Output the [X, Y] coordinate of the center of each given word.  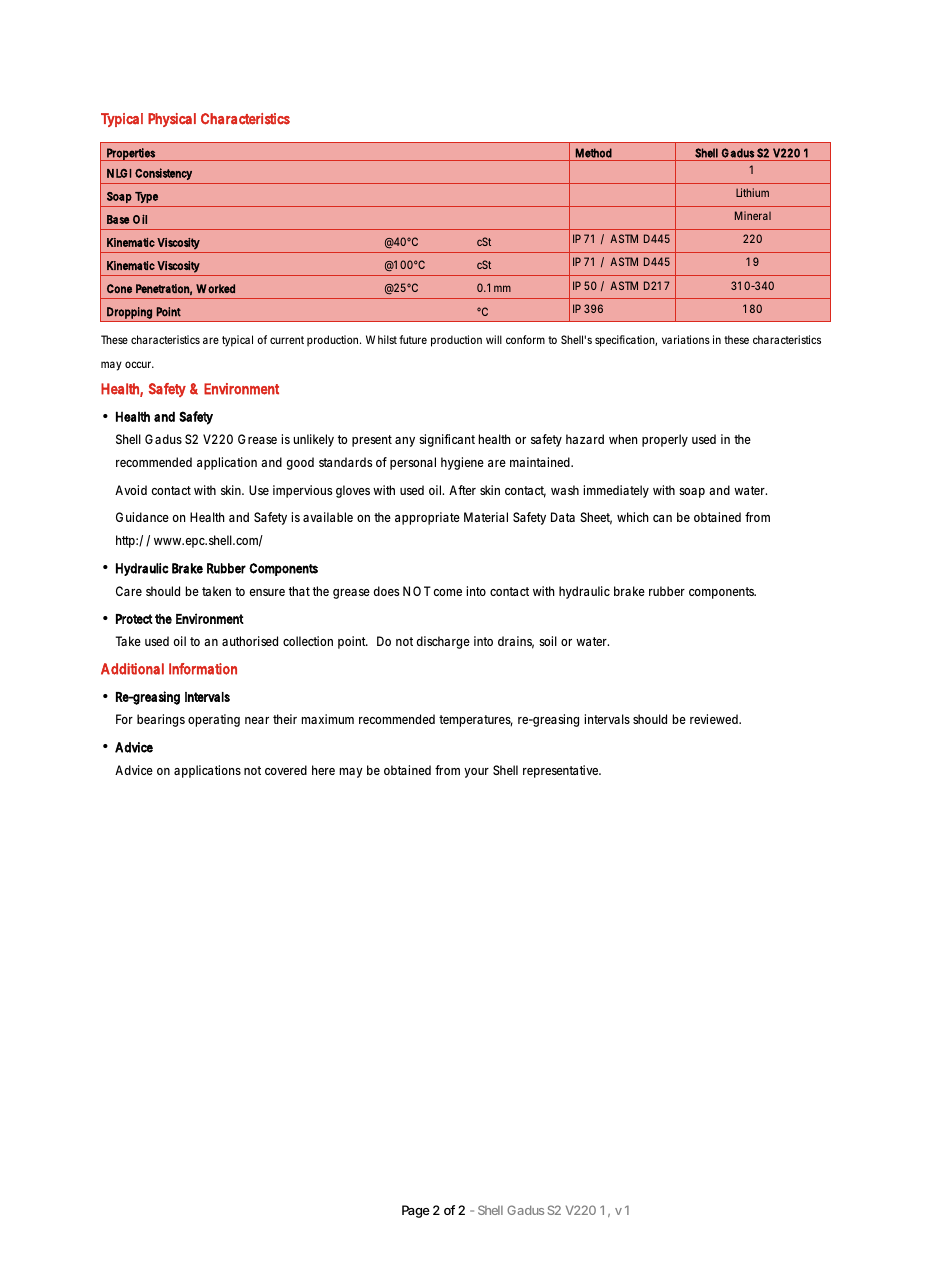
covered [286, 770]
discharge [443, 642]
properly [665, 440]
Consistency [163, 174]
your [476, 773]
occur [139, 364]
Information [203, 669]
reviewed [715, 719]
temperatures [476, 721]
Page [416, 1211]
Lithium [752, 192]
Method [594, 153]
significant [447, 440]
